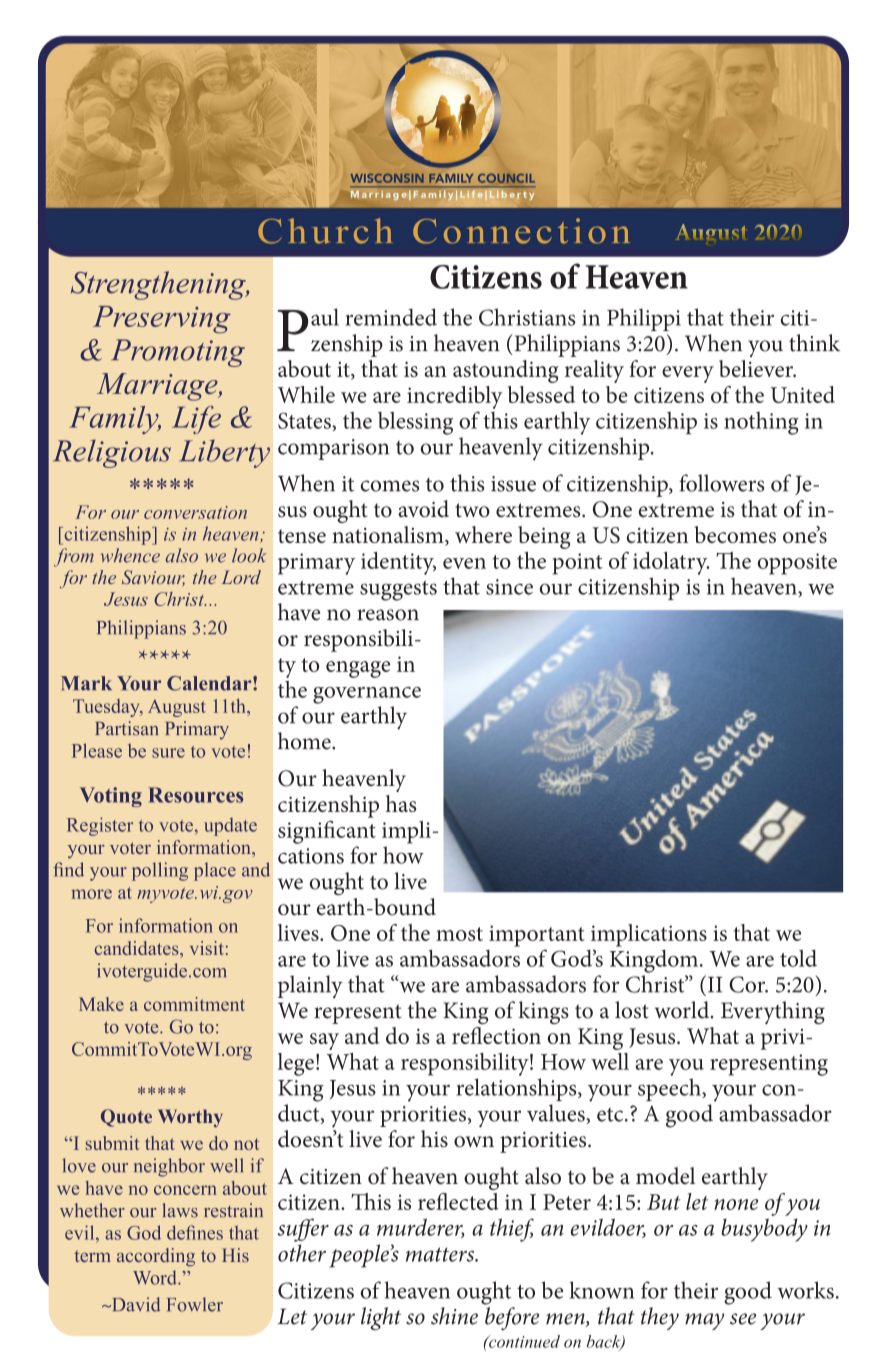 This screenshot has width=887, height=1372. I want to click on has, so click(401, 803).
